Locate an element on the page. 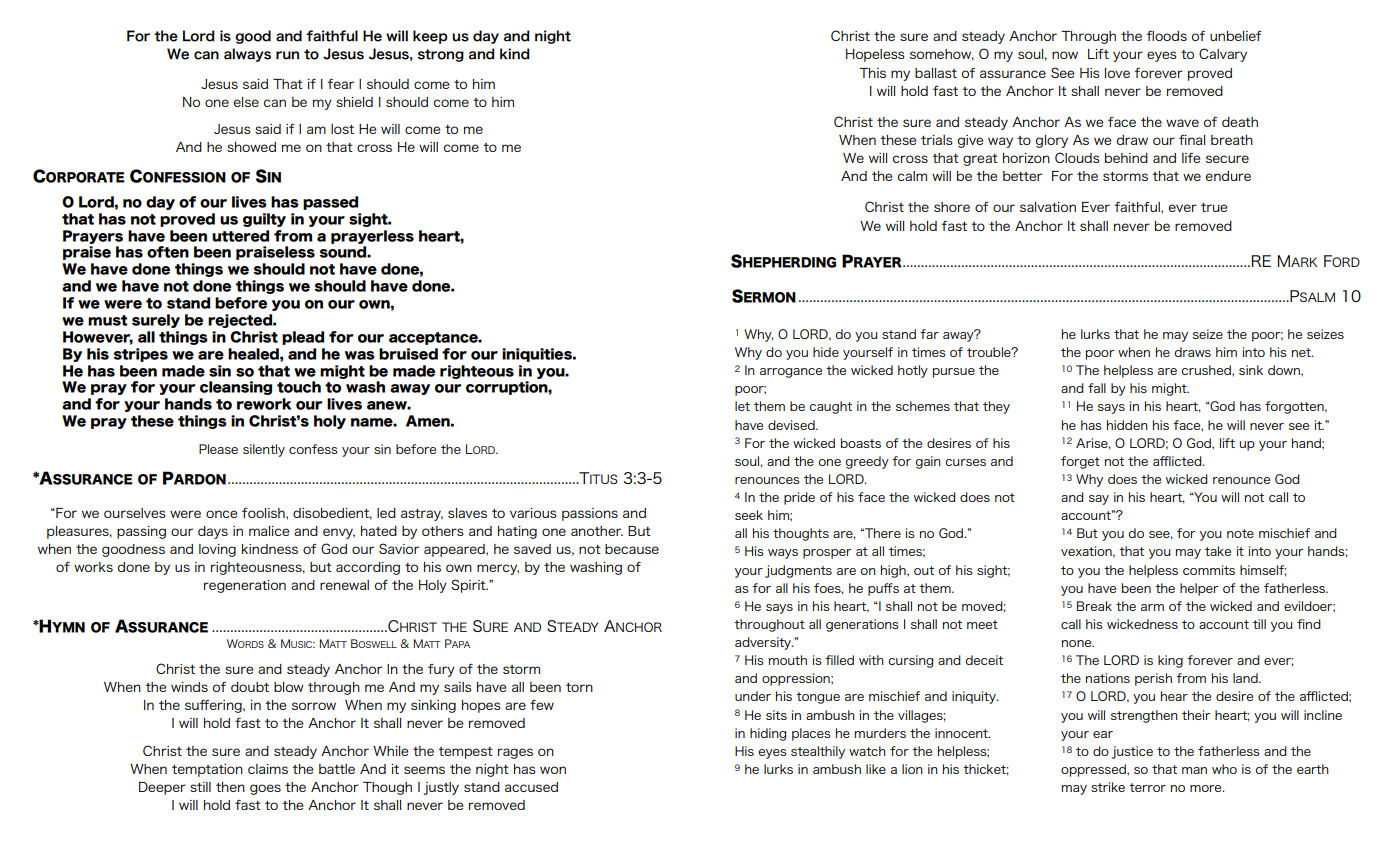 This document has height=850, width=1400. claims is located at coordinates (268, 769).
